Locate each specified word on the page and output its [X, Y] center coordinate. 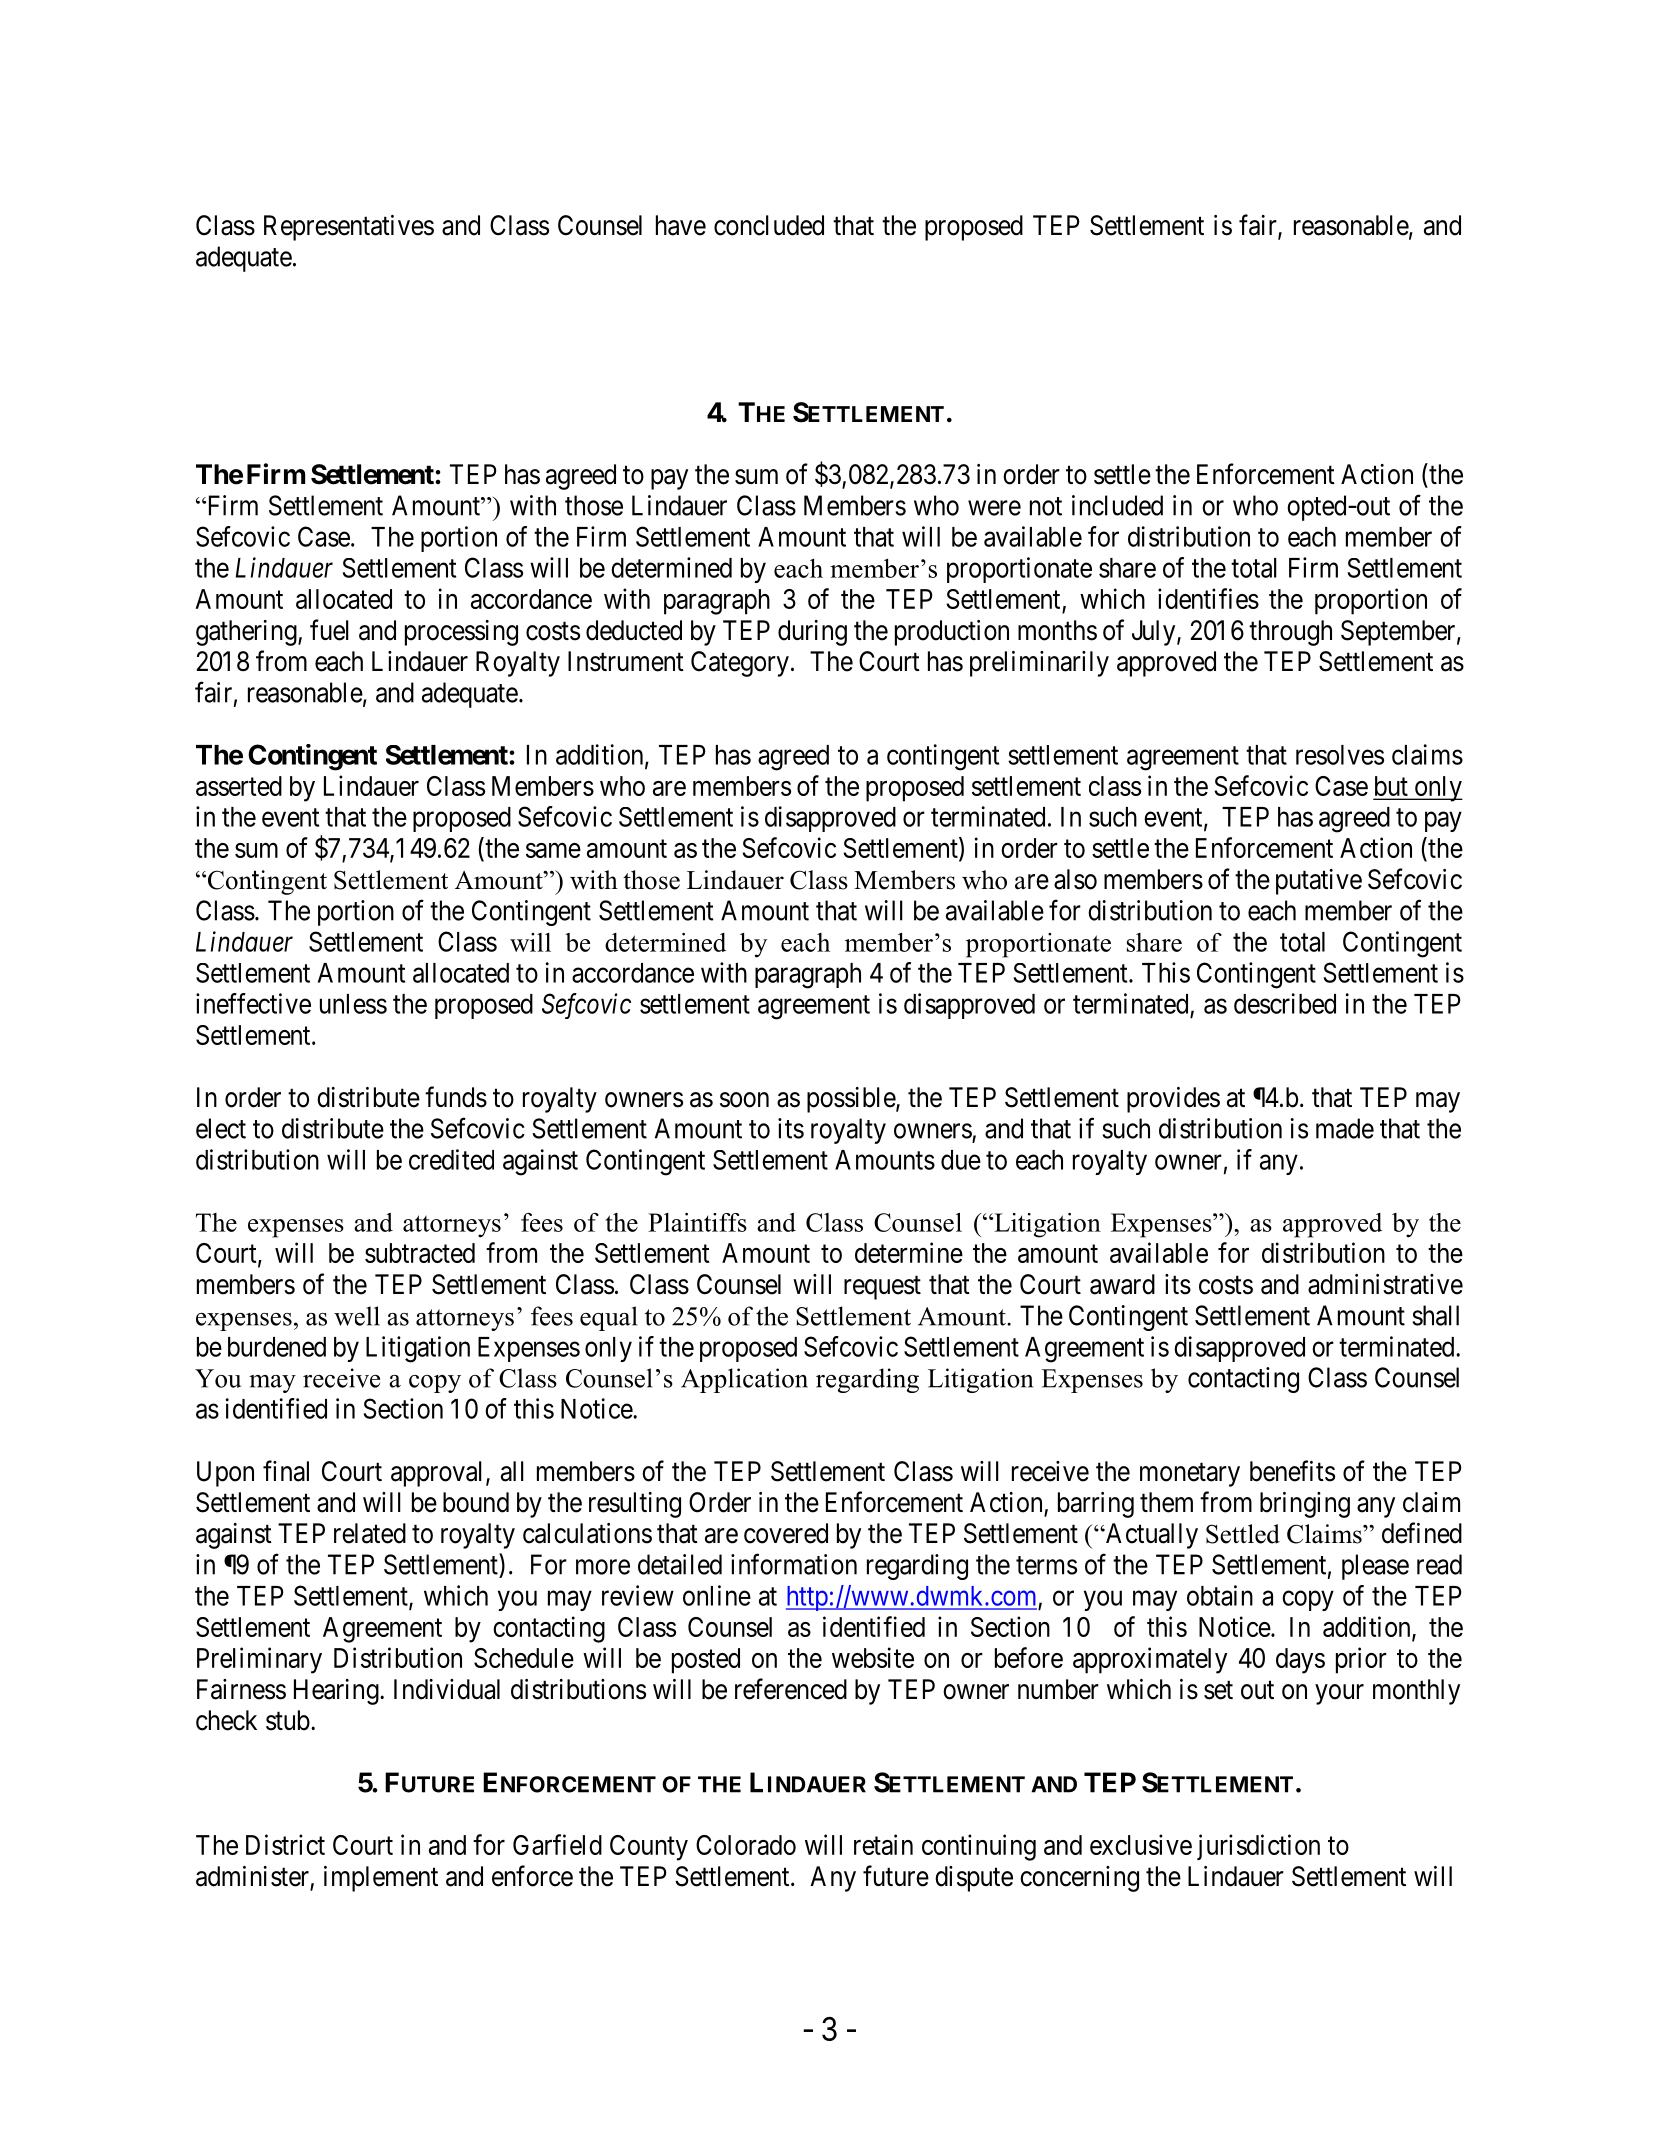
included [1117, 505]
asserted [239, 786]
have [681, 225]
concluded [769, 225]
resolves [1340, 755]
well [357, 1316]
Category [740, 664]
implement [381, 1879]
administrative [1385, 1284]
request [882, 1288]
